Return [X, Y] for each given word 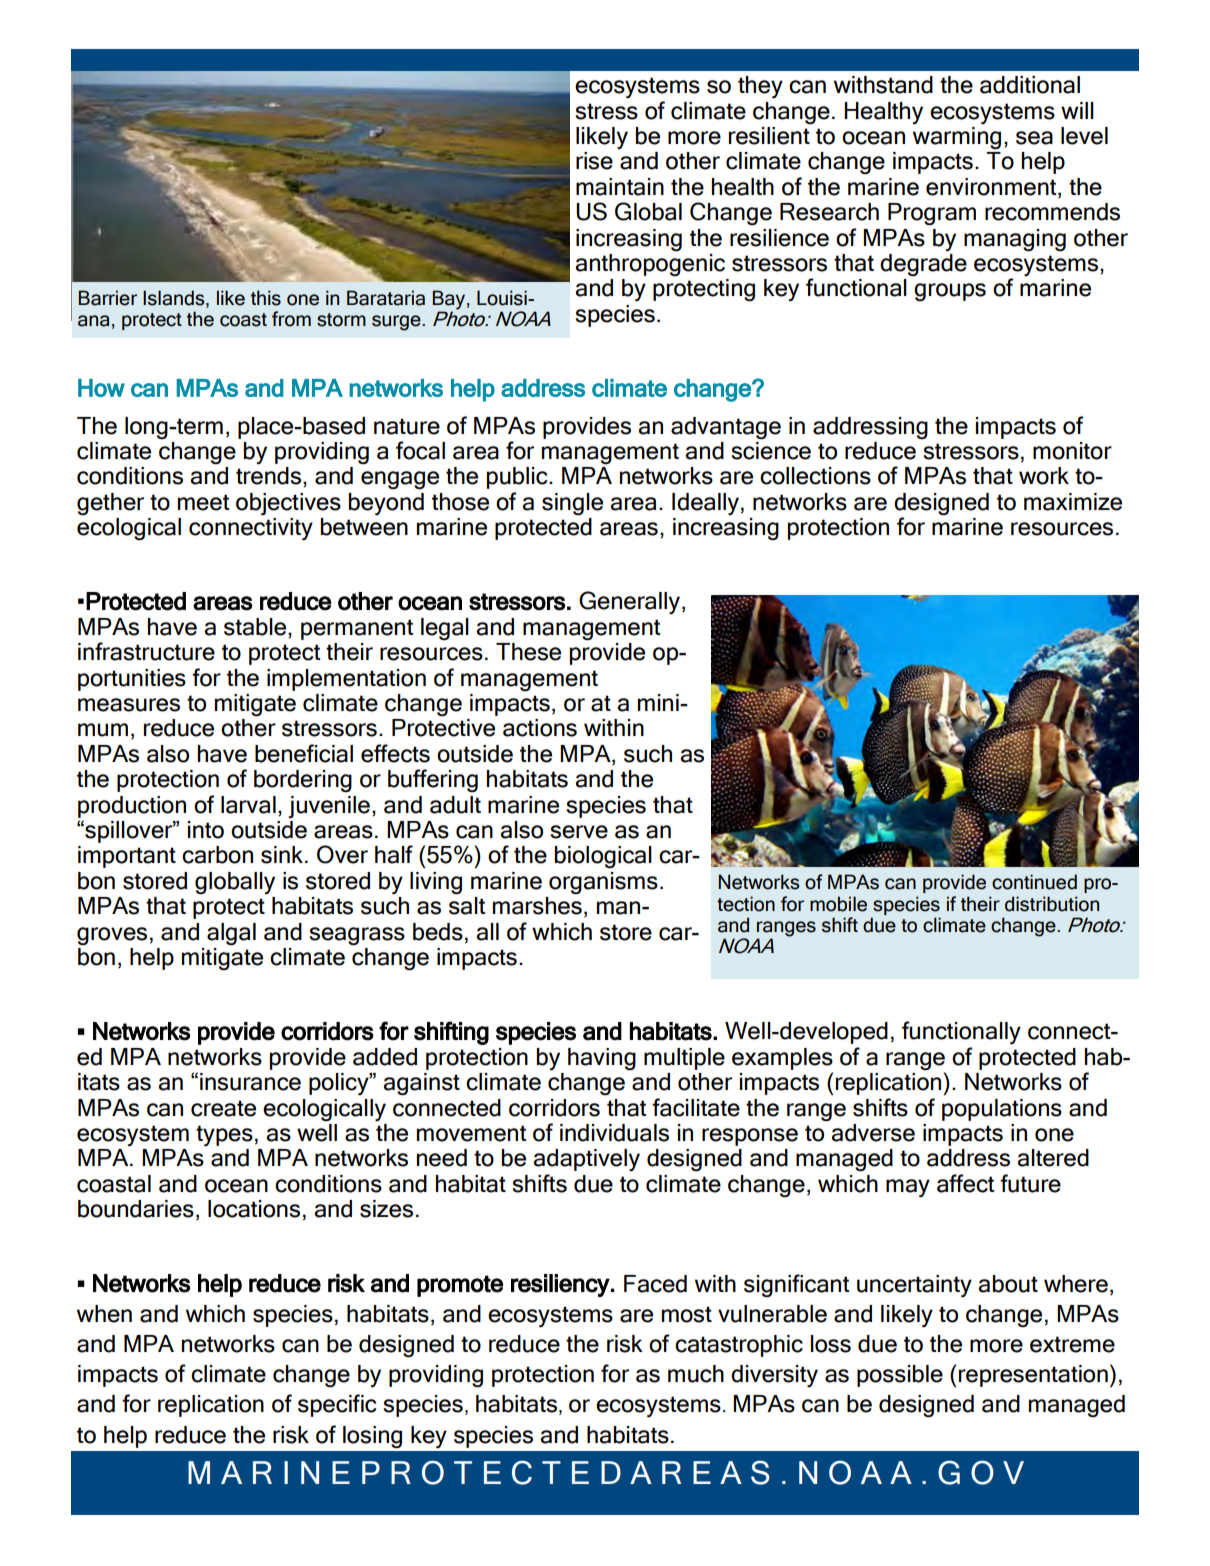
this [266, 298]
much [696, 1374]
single [572, 504]
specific [337, 1405]
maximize [1073, 502]
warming [957, 137]
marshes [537, 906]
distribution [1052, 904]
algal [231, 934]
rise [594, 161]
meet [203, 502]
